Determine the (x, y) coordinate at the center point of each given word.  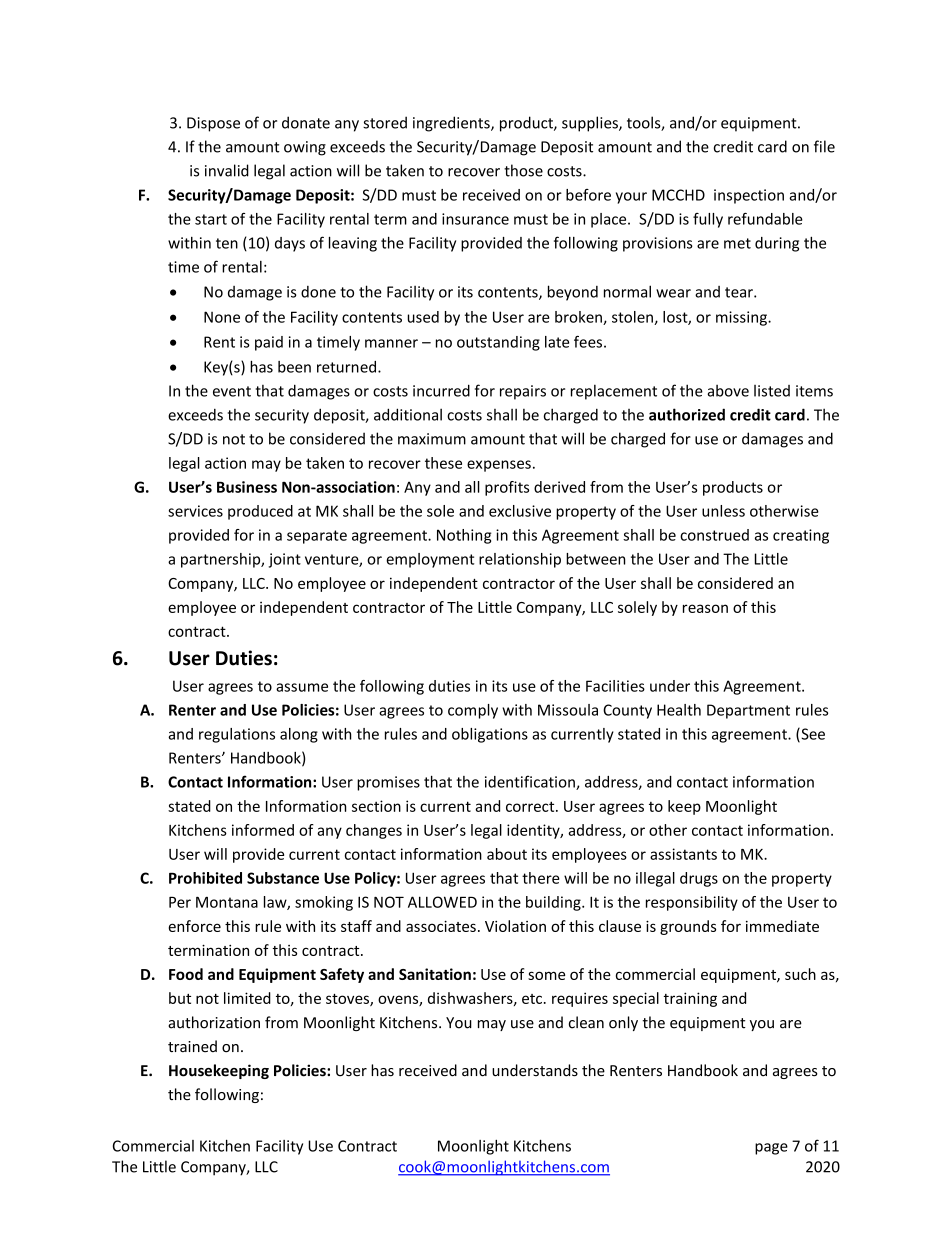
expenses (499, 466)
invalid (227, 170)
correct (531, 806)
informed (263, 830)
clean (586, 1022)
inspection (749, 196)
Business (247, 487)
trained (192, 1046)
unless (723, 511)
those (523, 170)
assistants (683, 854)
